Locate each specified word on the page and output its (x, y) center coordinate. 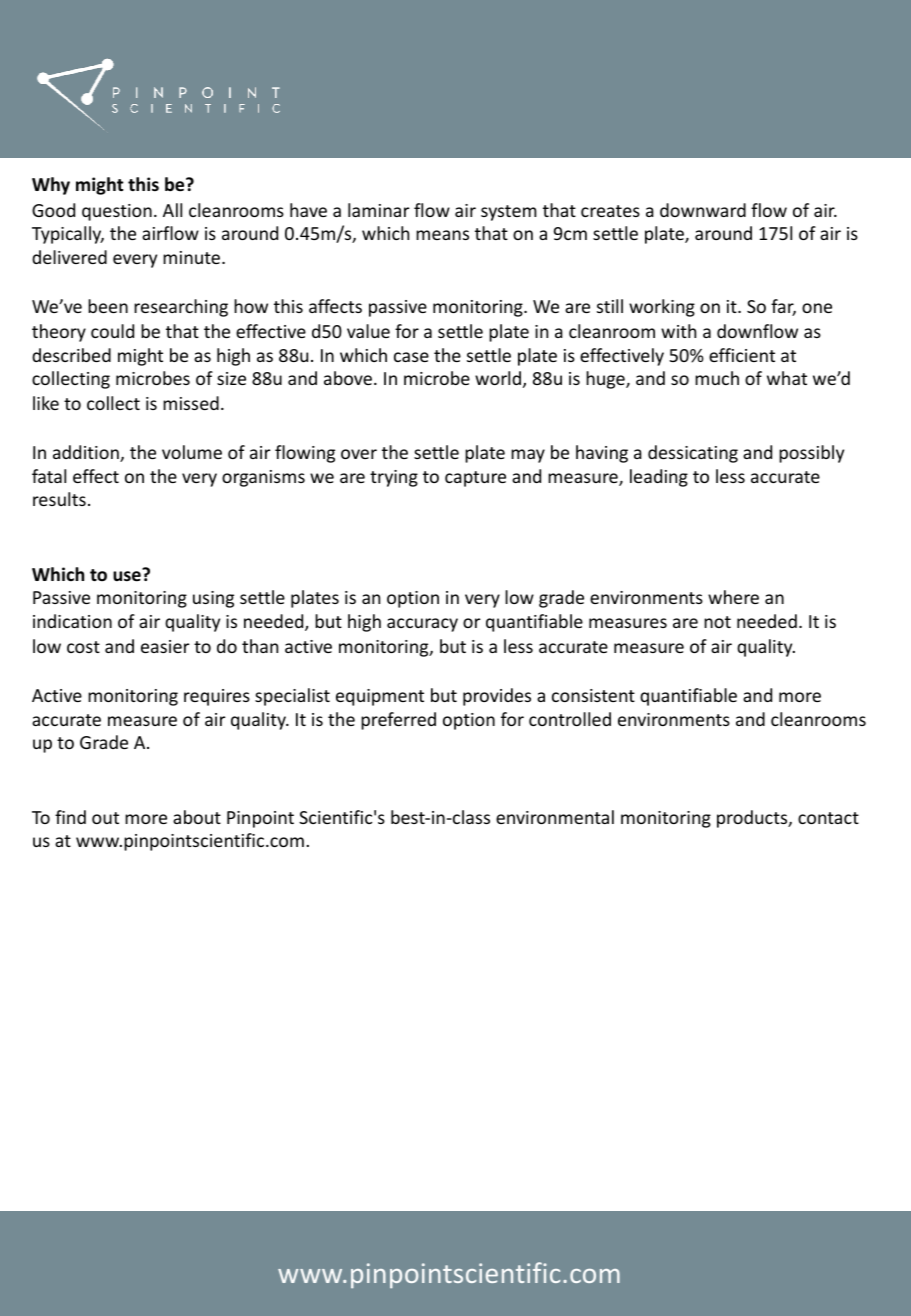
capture (475, 479)
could (112, 331)
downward (703, 210)
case (411, 357)
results (59, 499)
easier (165, 646)
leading (659, 478)
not (717, 622)
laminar (379, 210)
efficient (742, 355)
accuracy (422, 625)
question (117, 212)
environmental (555, 817)
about (197, 817)
